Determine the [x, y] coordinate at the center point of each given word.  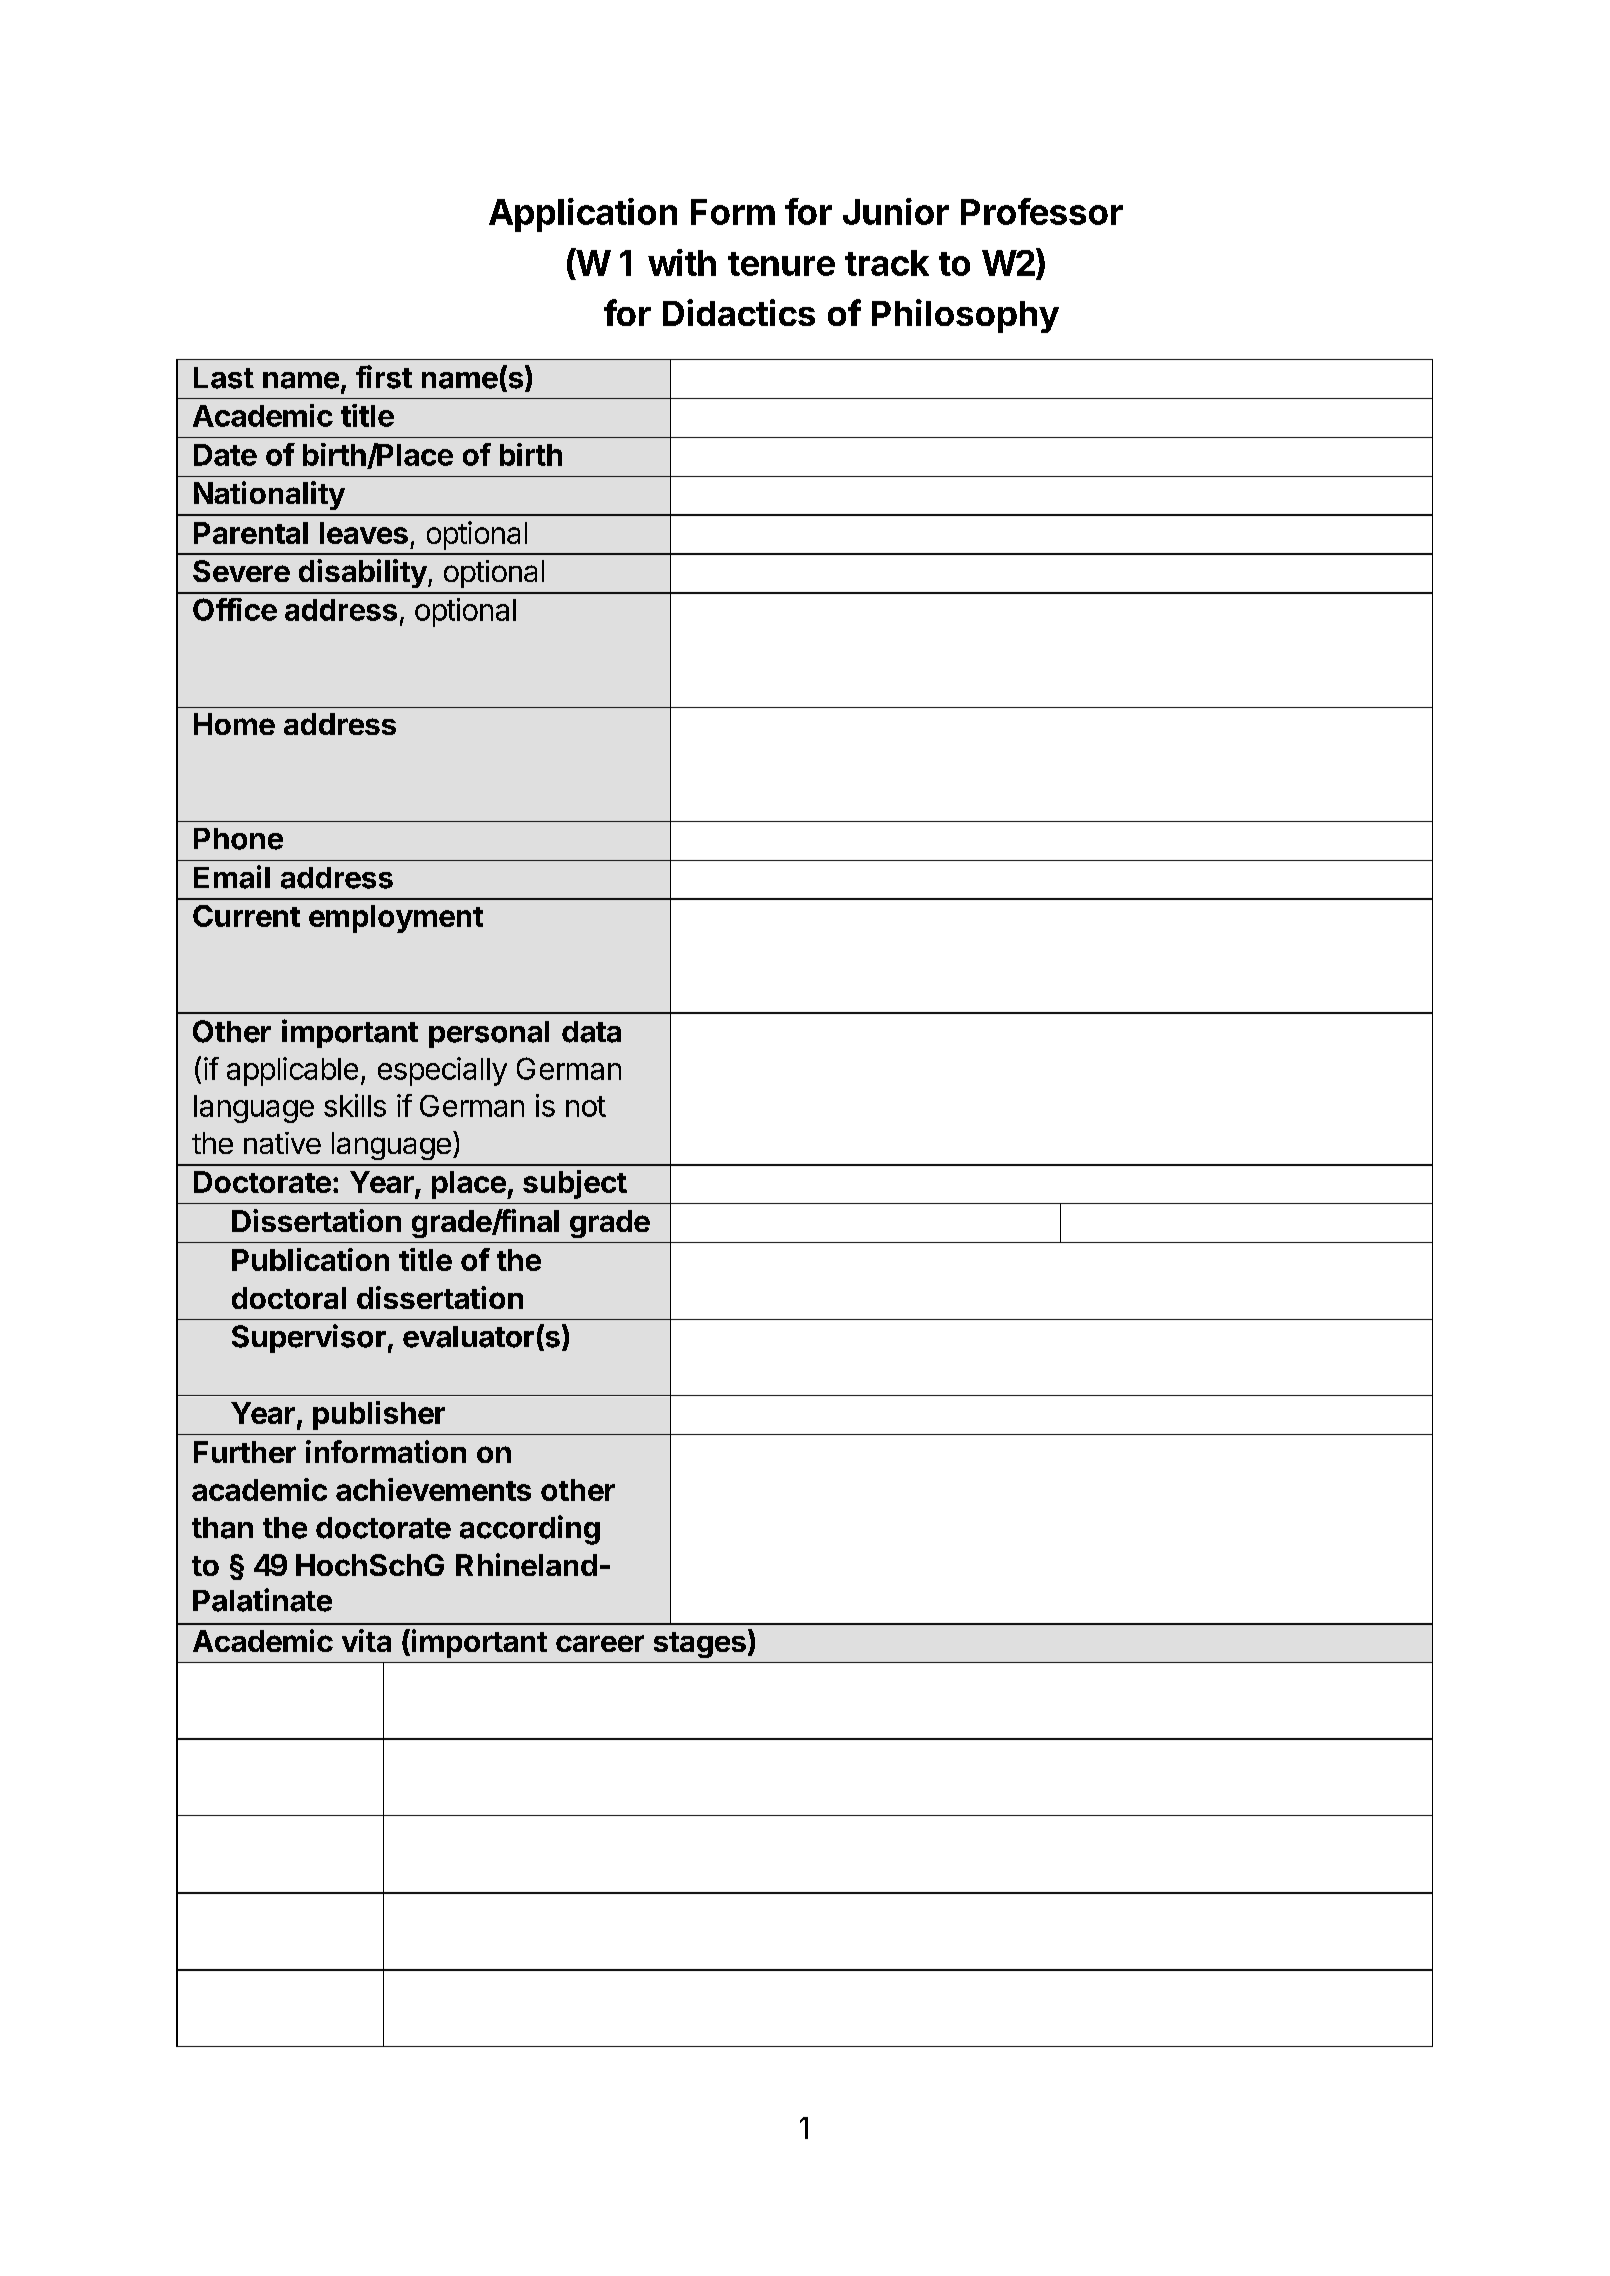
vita [366, 1640]
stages [700, 1645]
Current [246, 916]
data [591, 1032]
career [600, 1643]
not [586, 1106]
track [887, 263]
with [682, 262]
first [384, 377]
